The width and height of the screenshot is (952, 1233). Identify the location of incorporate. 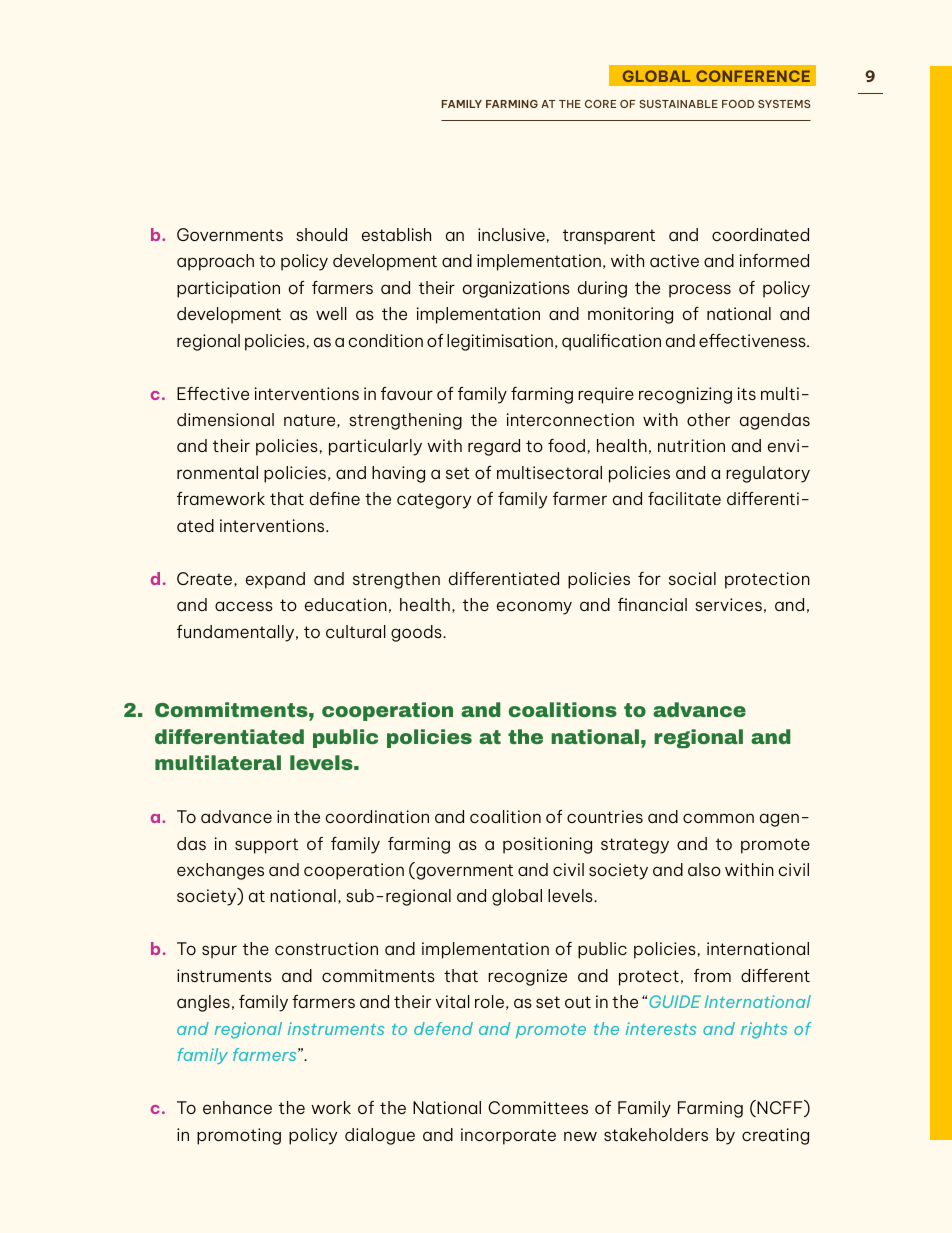
(508, 1136).
